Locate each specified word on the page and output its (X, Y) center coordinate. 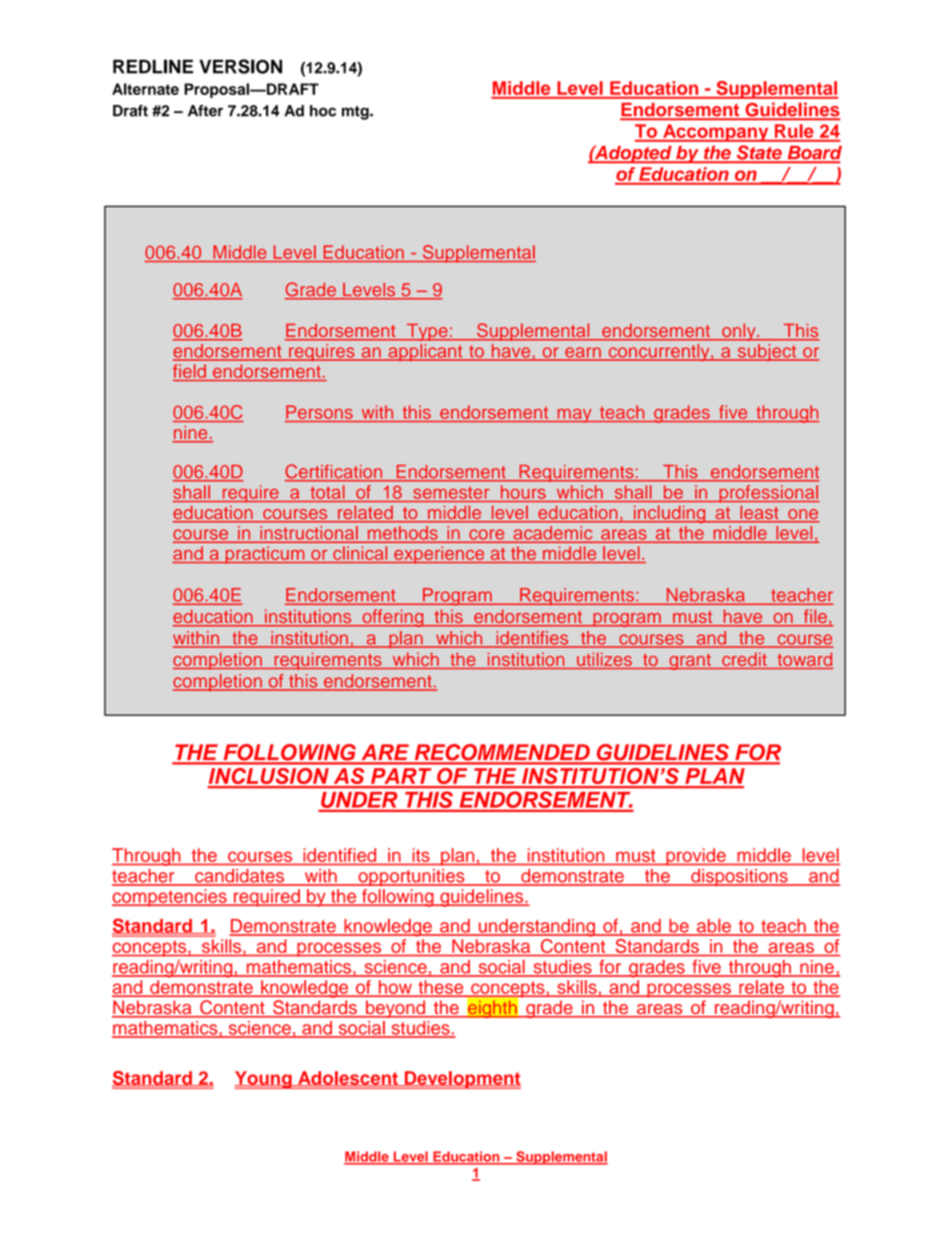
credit (744, 660)
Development (461, 1080)
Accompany (716, 133)
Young (264, 1080)
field (190, 372)
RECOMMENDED (502, 753)
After (205, 111)
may (574, 416)
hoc (323, 111)
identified (340, 855)
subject (767, 352)
